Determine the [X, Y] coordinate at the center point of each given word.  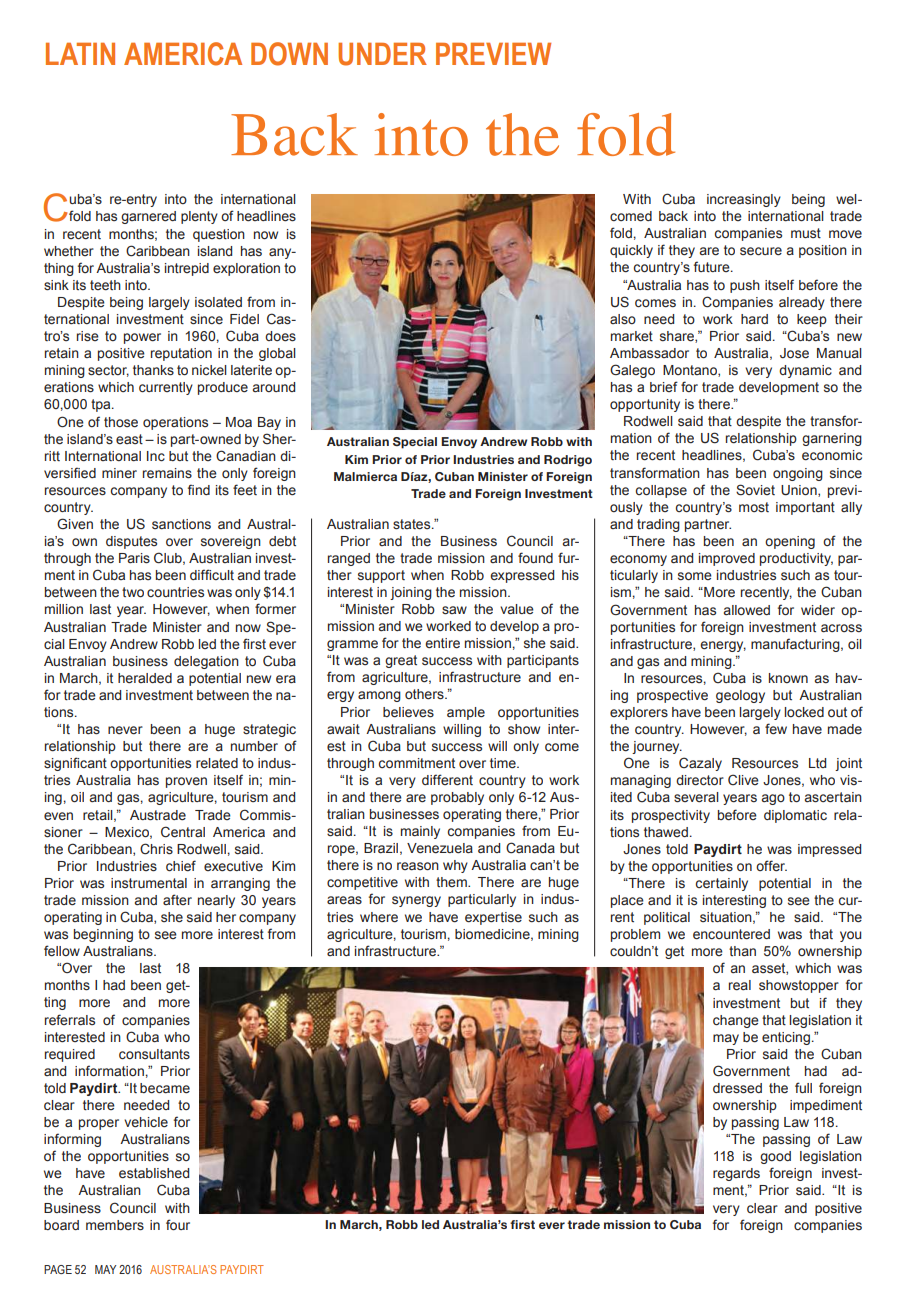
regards [736, 1174]
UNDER [382, 54]
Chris [156, 849]
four [178, 1224]
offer [771, 866]
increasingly [744, 200]
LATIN [80, 54]
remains [167, 473]
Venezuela [440, 848]
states [413, 524]
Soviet [755, 490]
